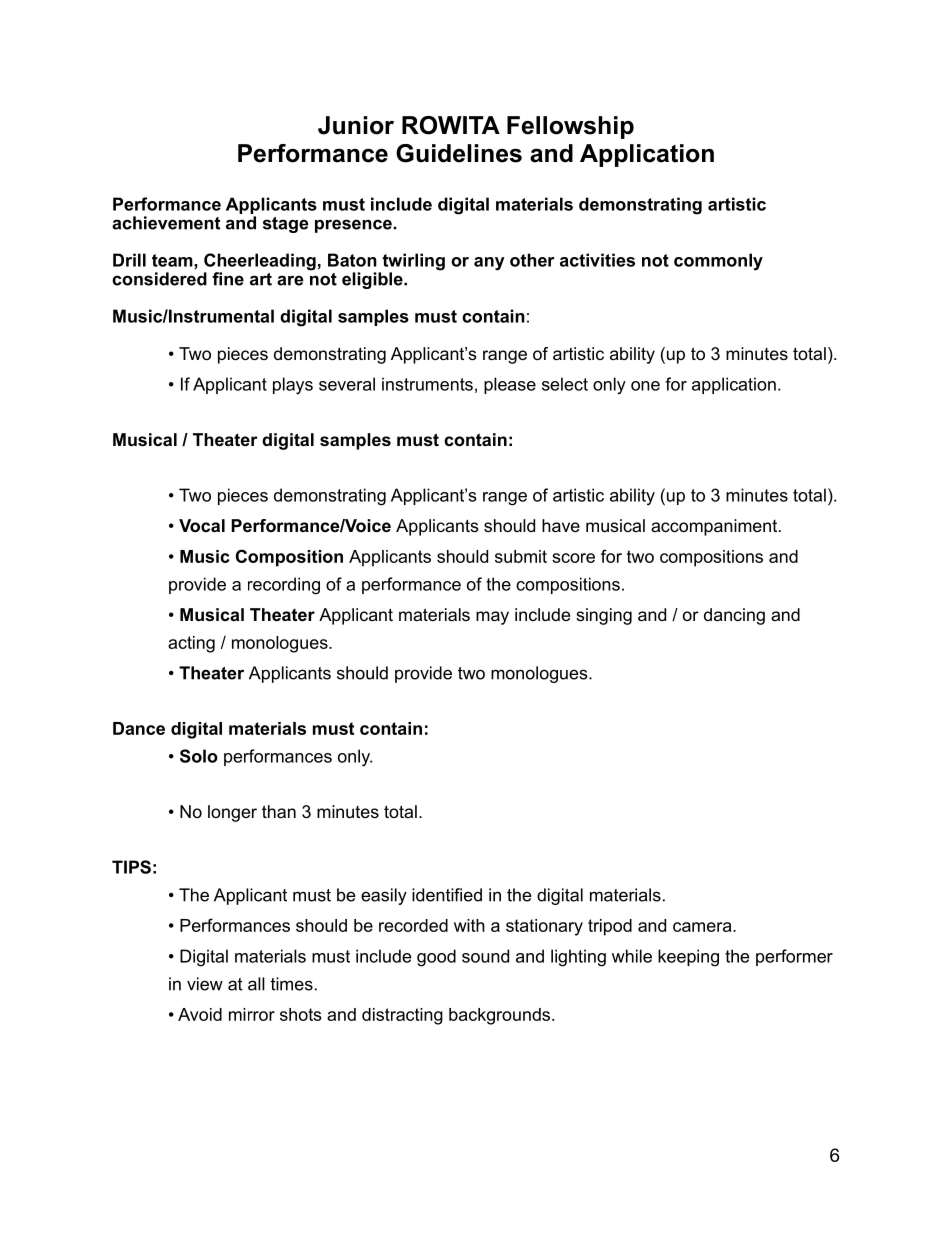 The height and width of the page is (1233, 952). I want to click on keeping, so click(688, 958).
